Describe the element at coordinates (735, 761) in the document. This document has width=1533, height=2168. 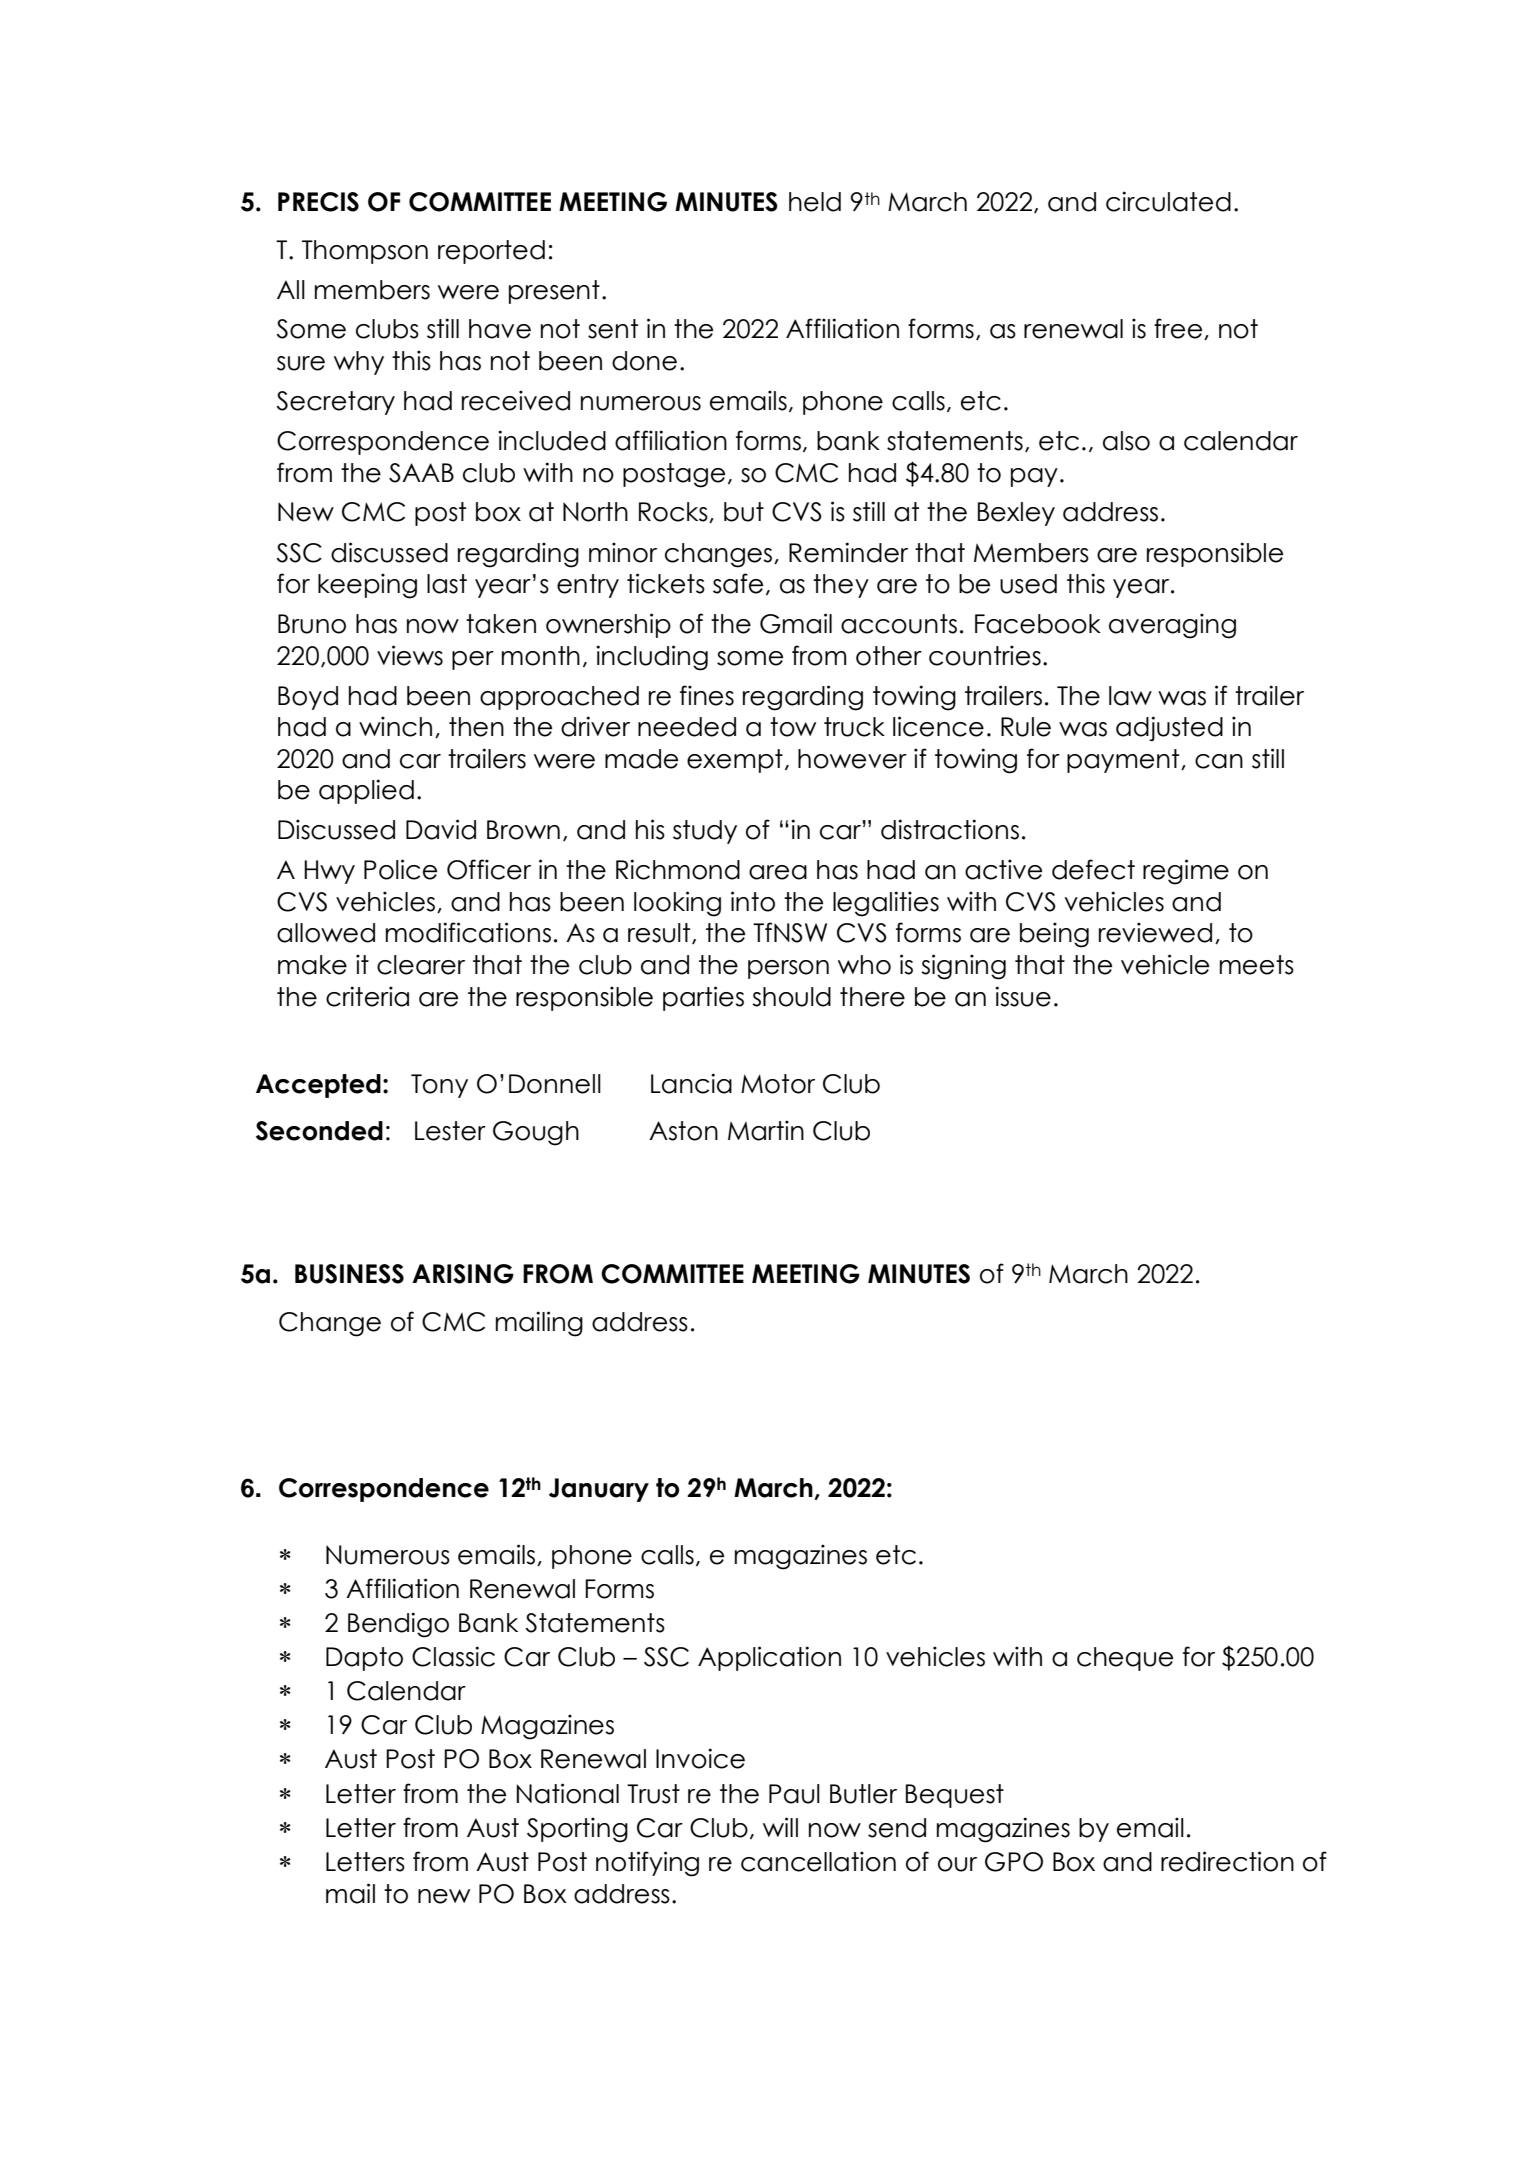
I see `exempt` at that location.
